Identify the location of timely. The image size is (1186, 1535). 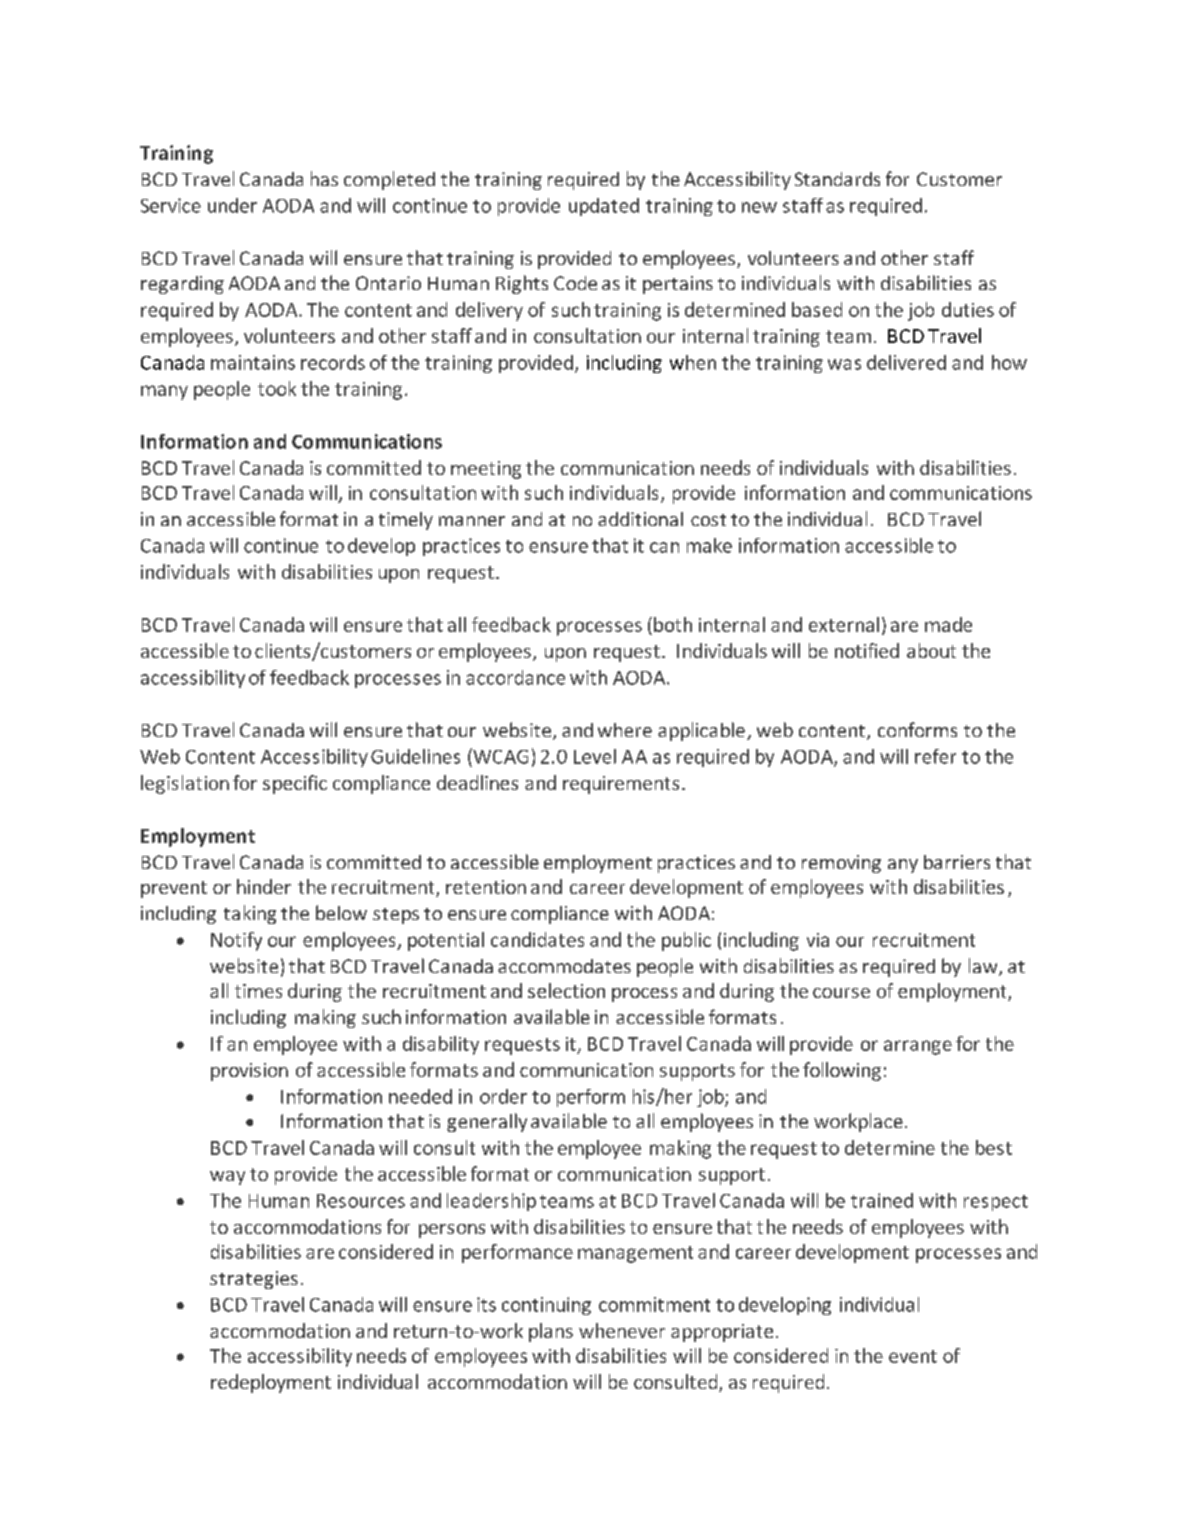
(406, 521).
